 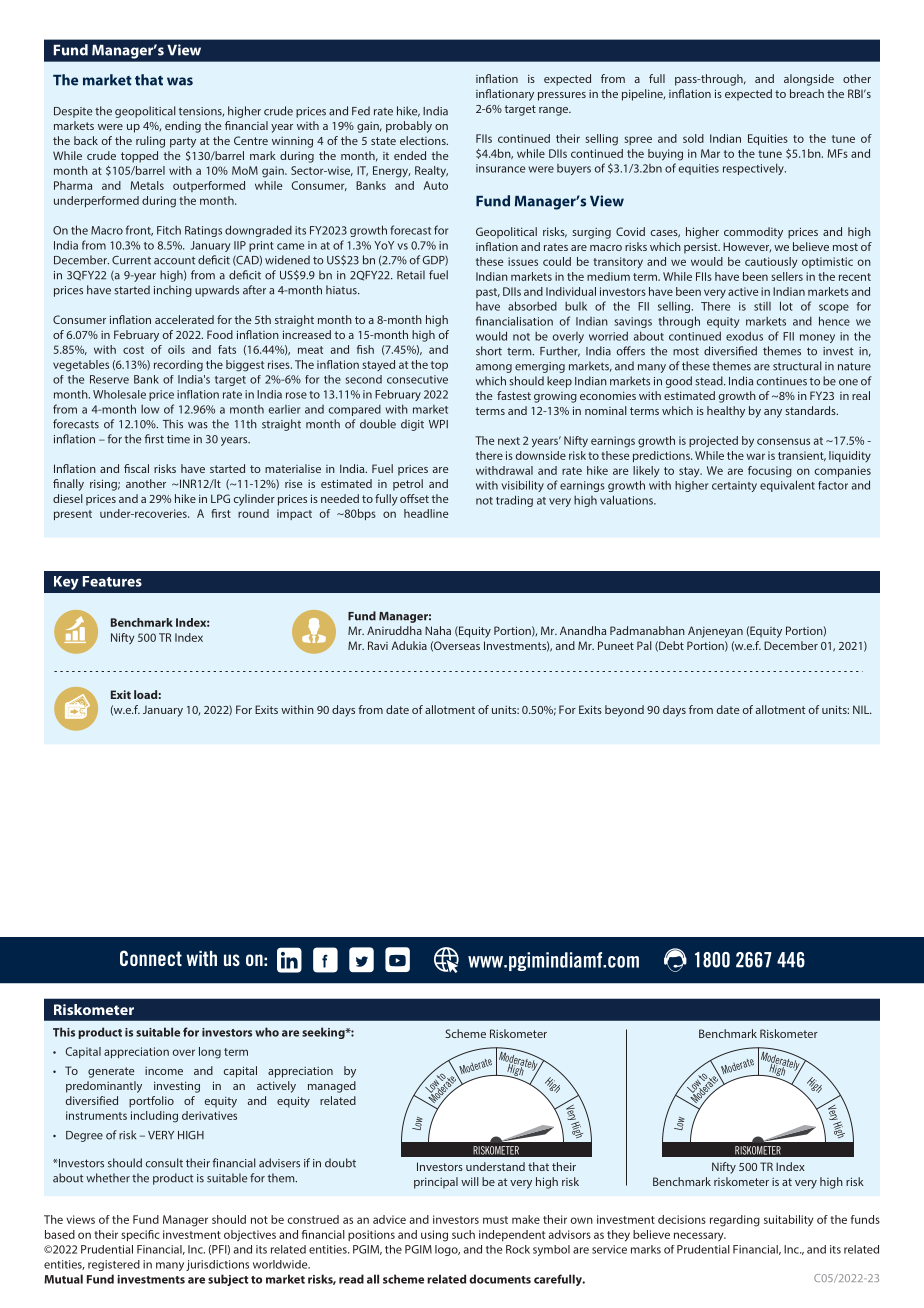 What do you see at coordinates (424, 140) in the screenshot?
I see `elections` at bounding box center [424, 140].
